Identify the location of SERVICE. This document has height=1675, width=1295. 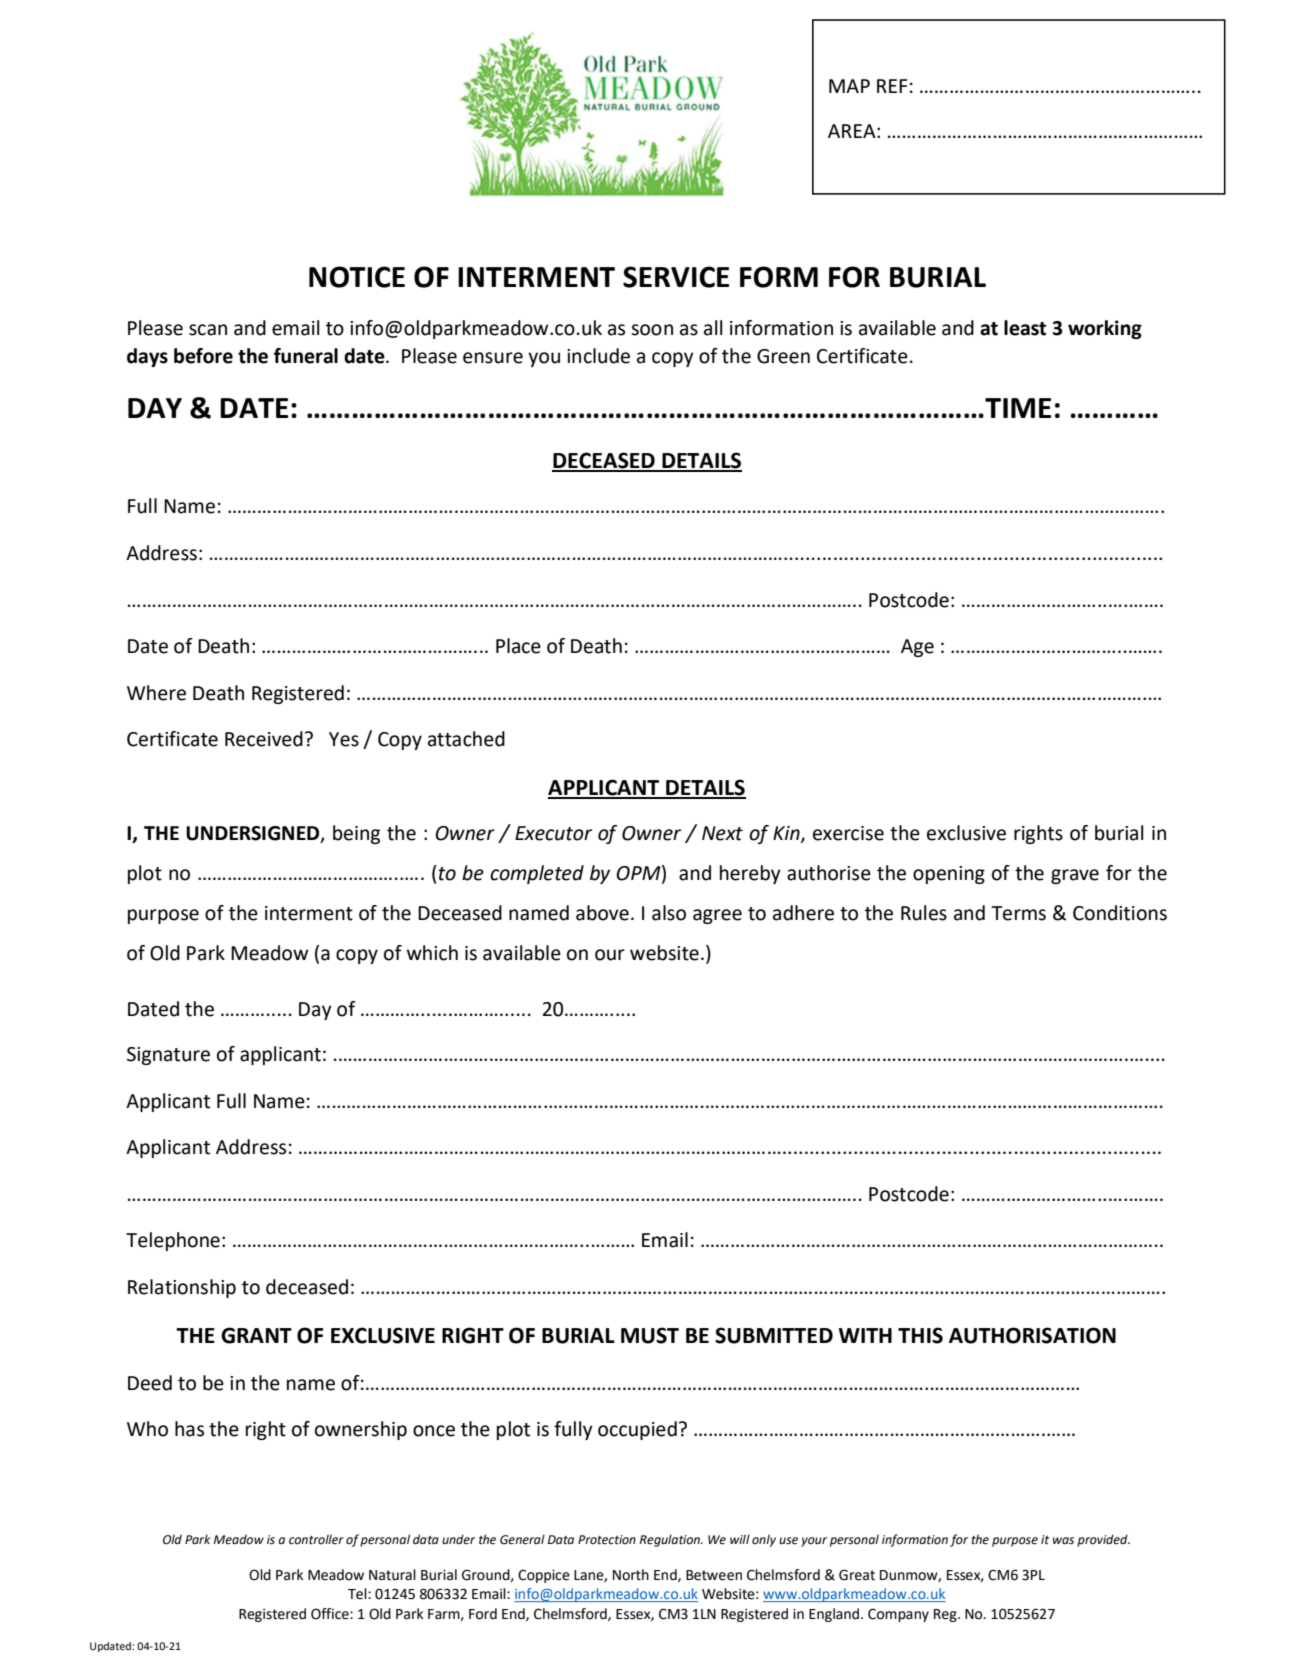
(676, 277).
